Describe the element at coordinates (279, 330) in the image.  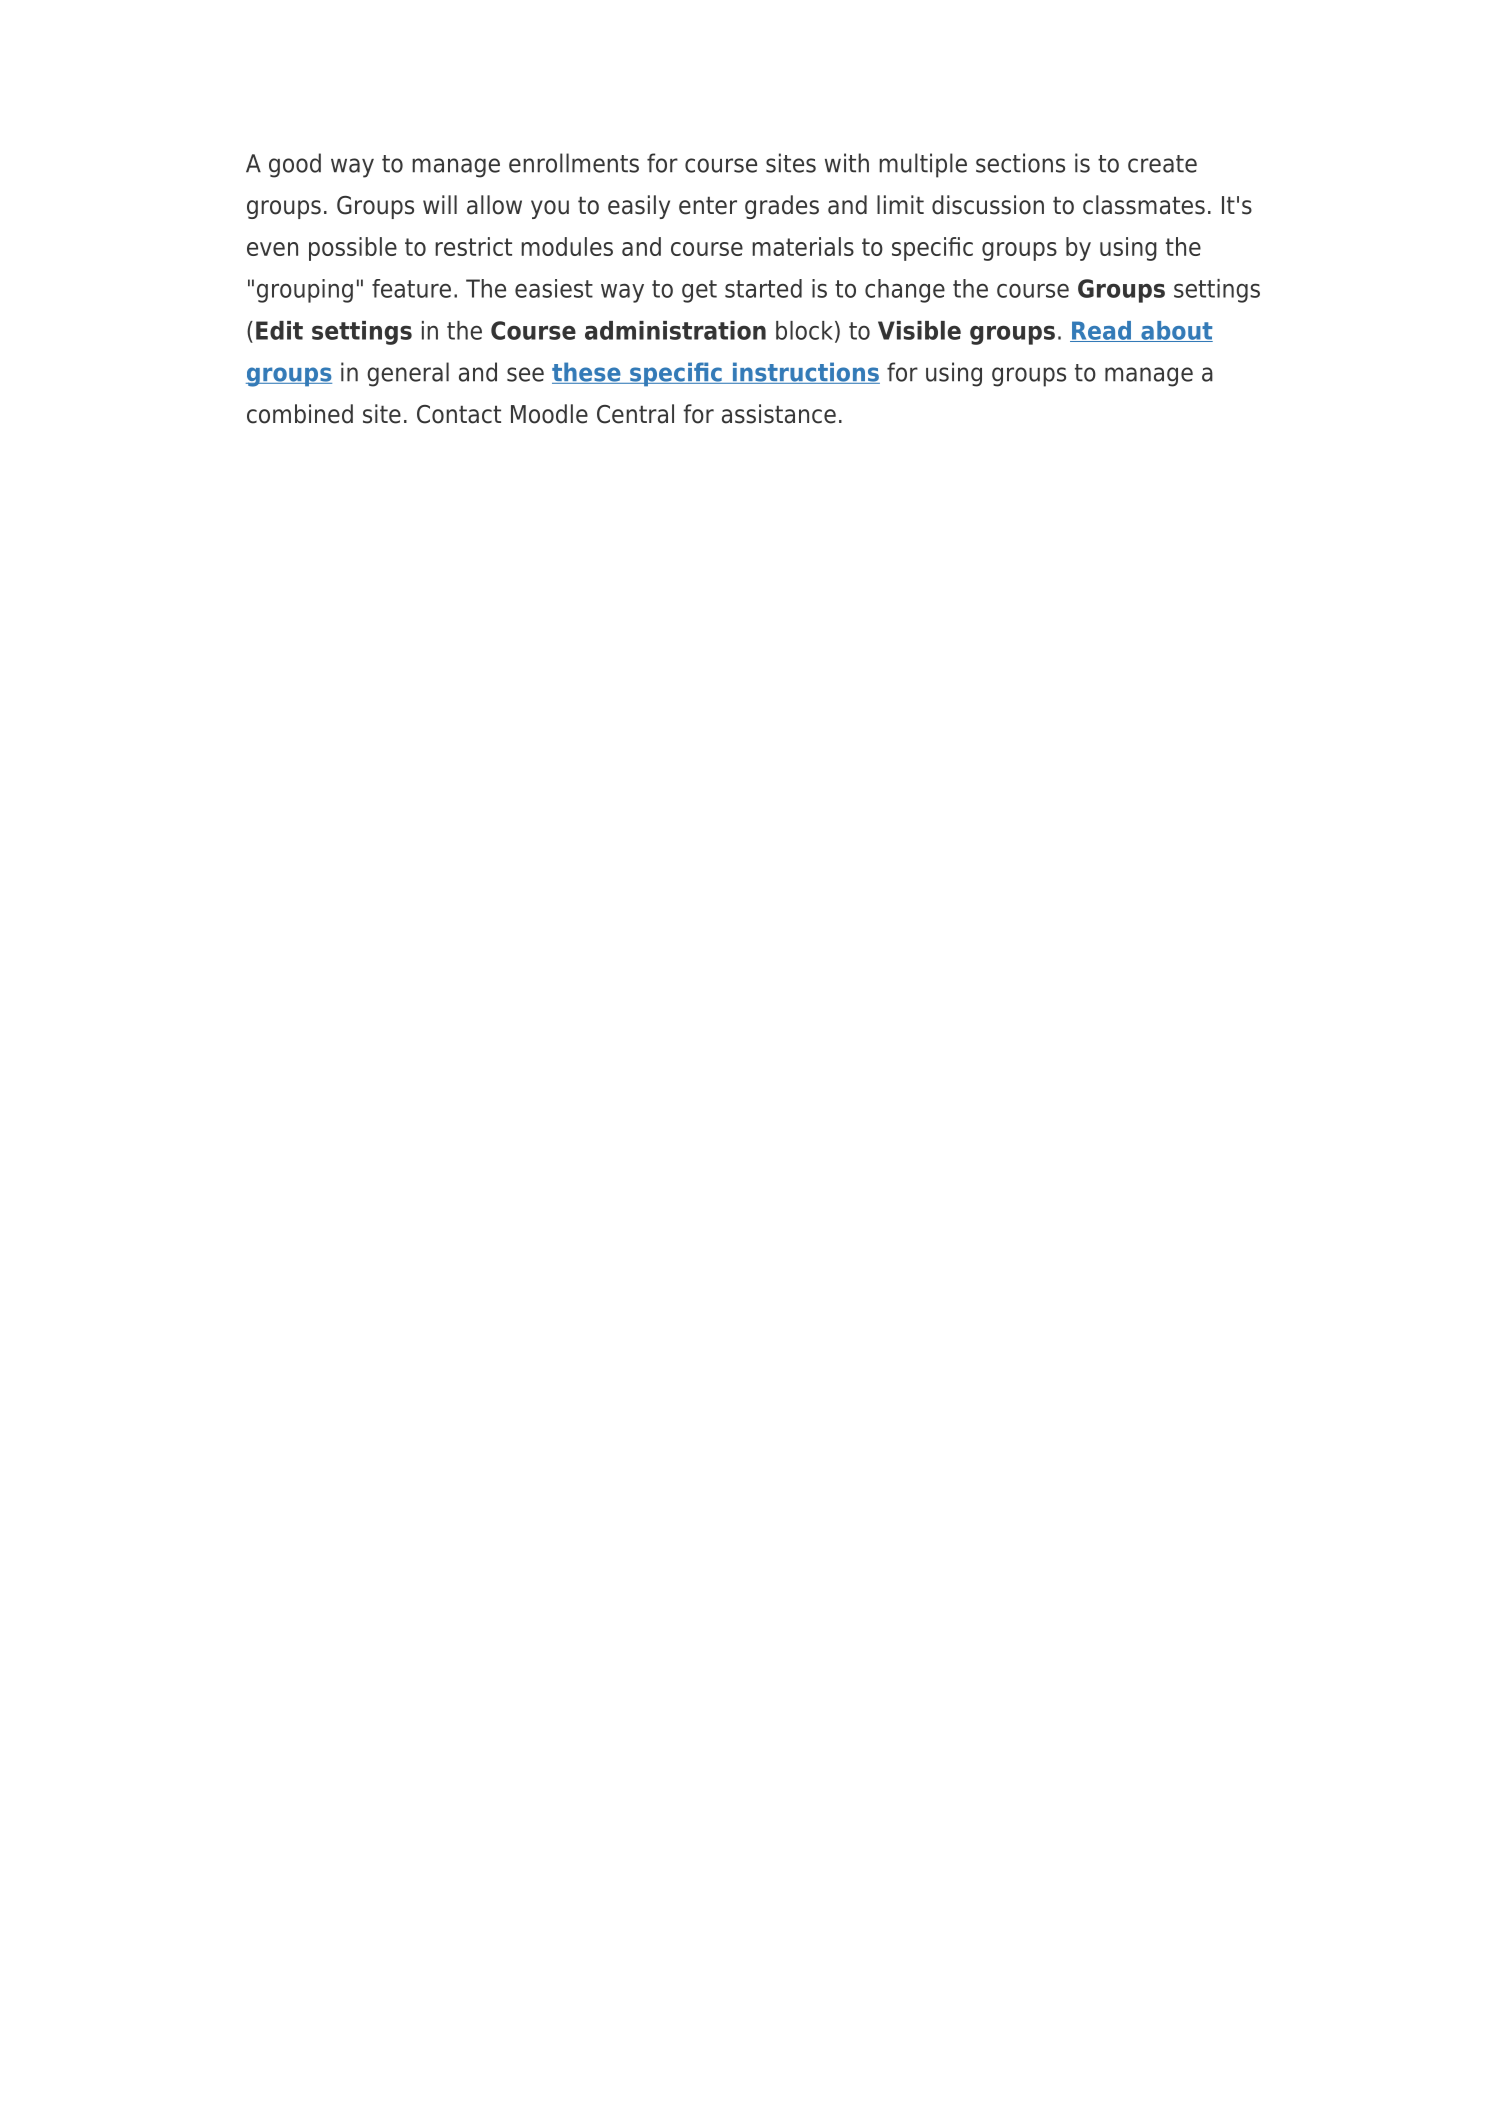
I see `Edit` at that location.
